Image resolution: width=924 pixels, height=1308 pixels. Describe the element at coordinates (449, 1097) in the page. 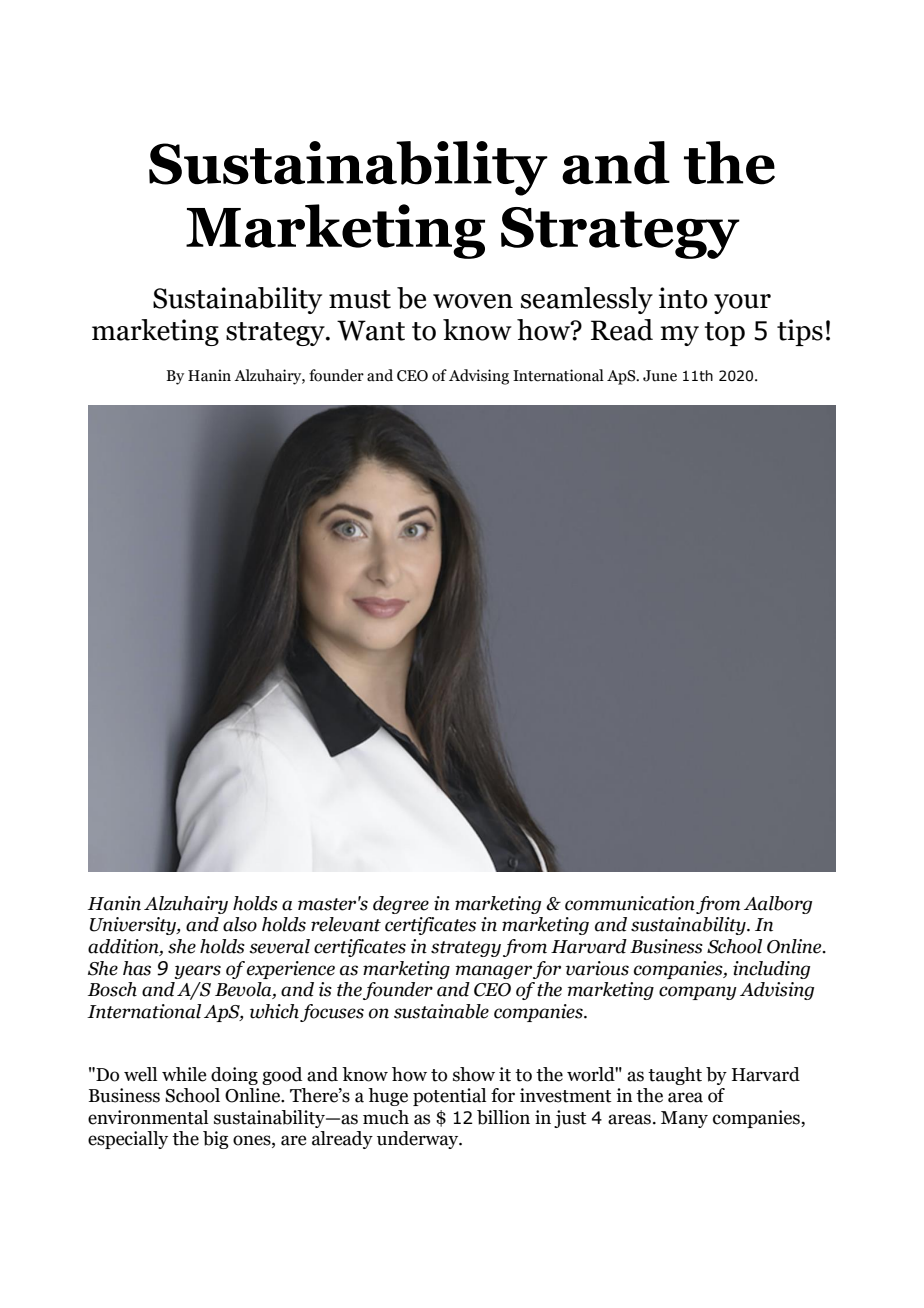

I see `potential` at that location.
